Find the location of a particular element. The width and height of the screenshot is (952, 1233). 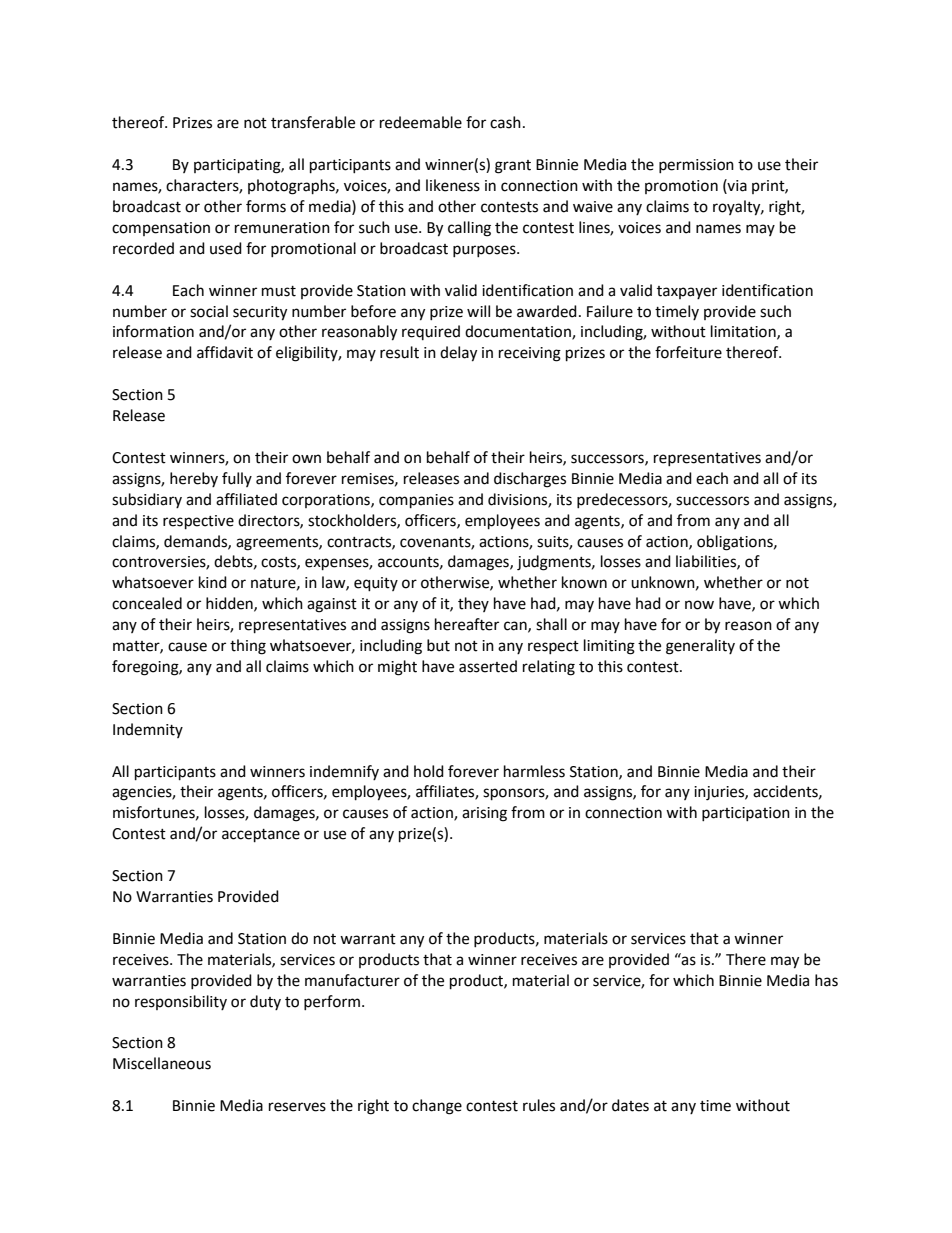

forms is located at coordinates (266, 206).
